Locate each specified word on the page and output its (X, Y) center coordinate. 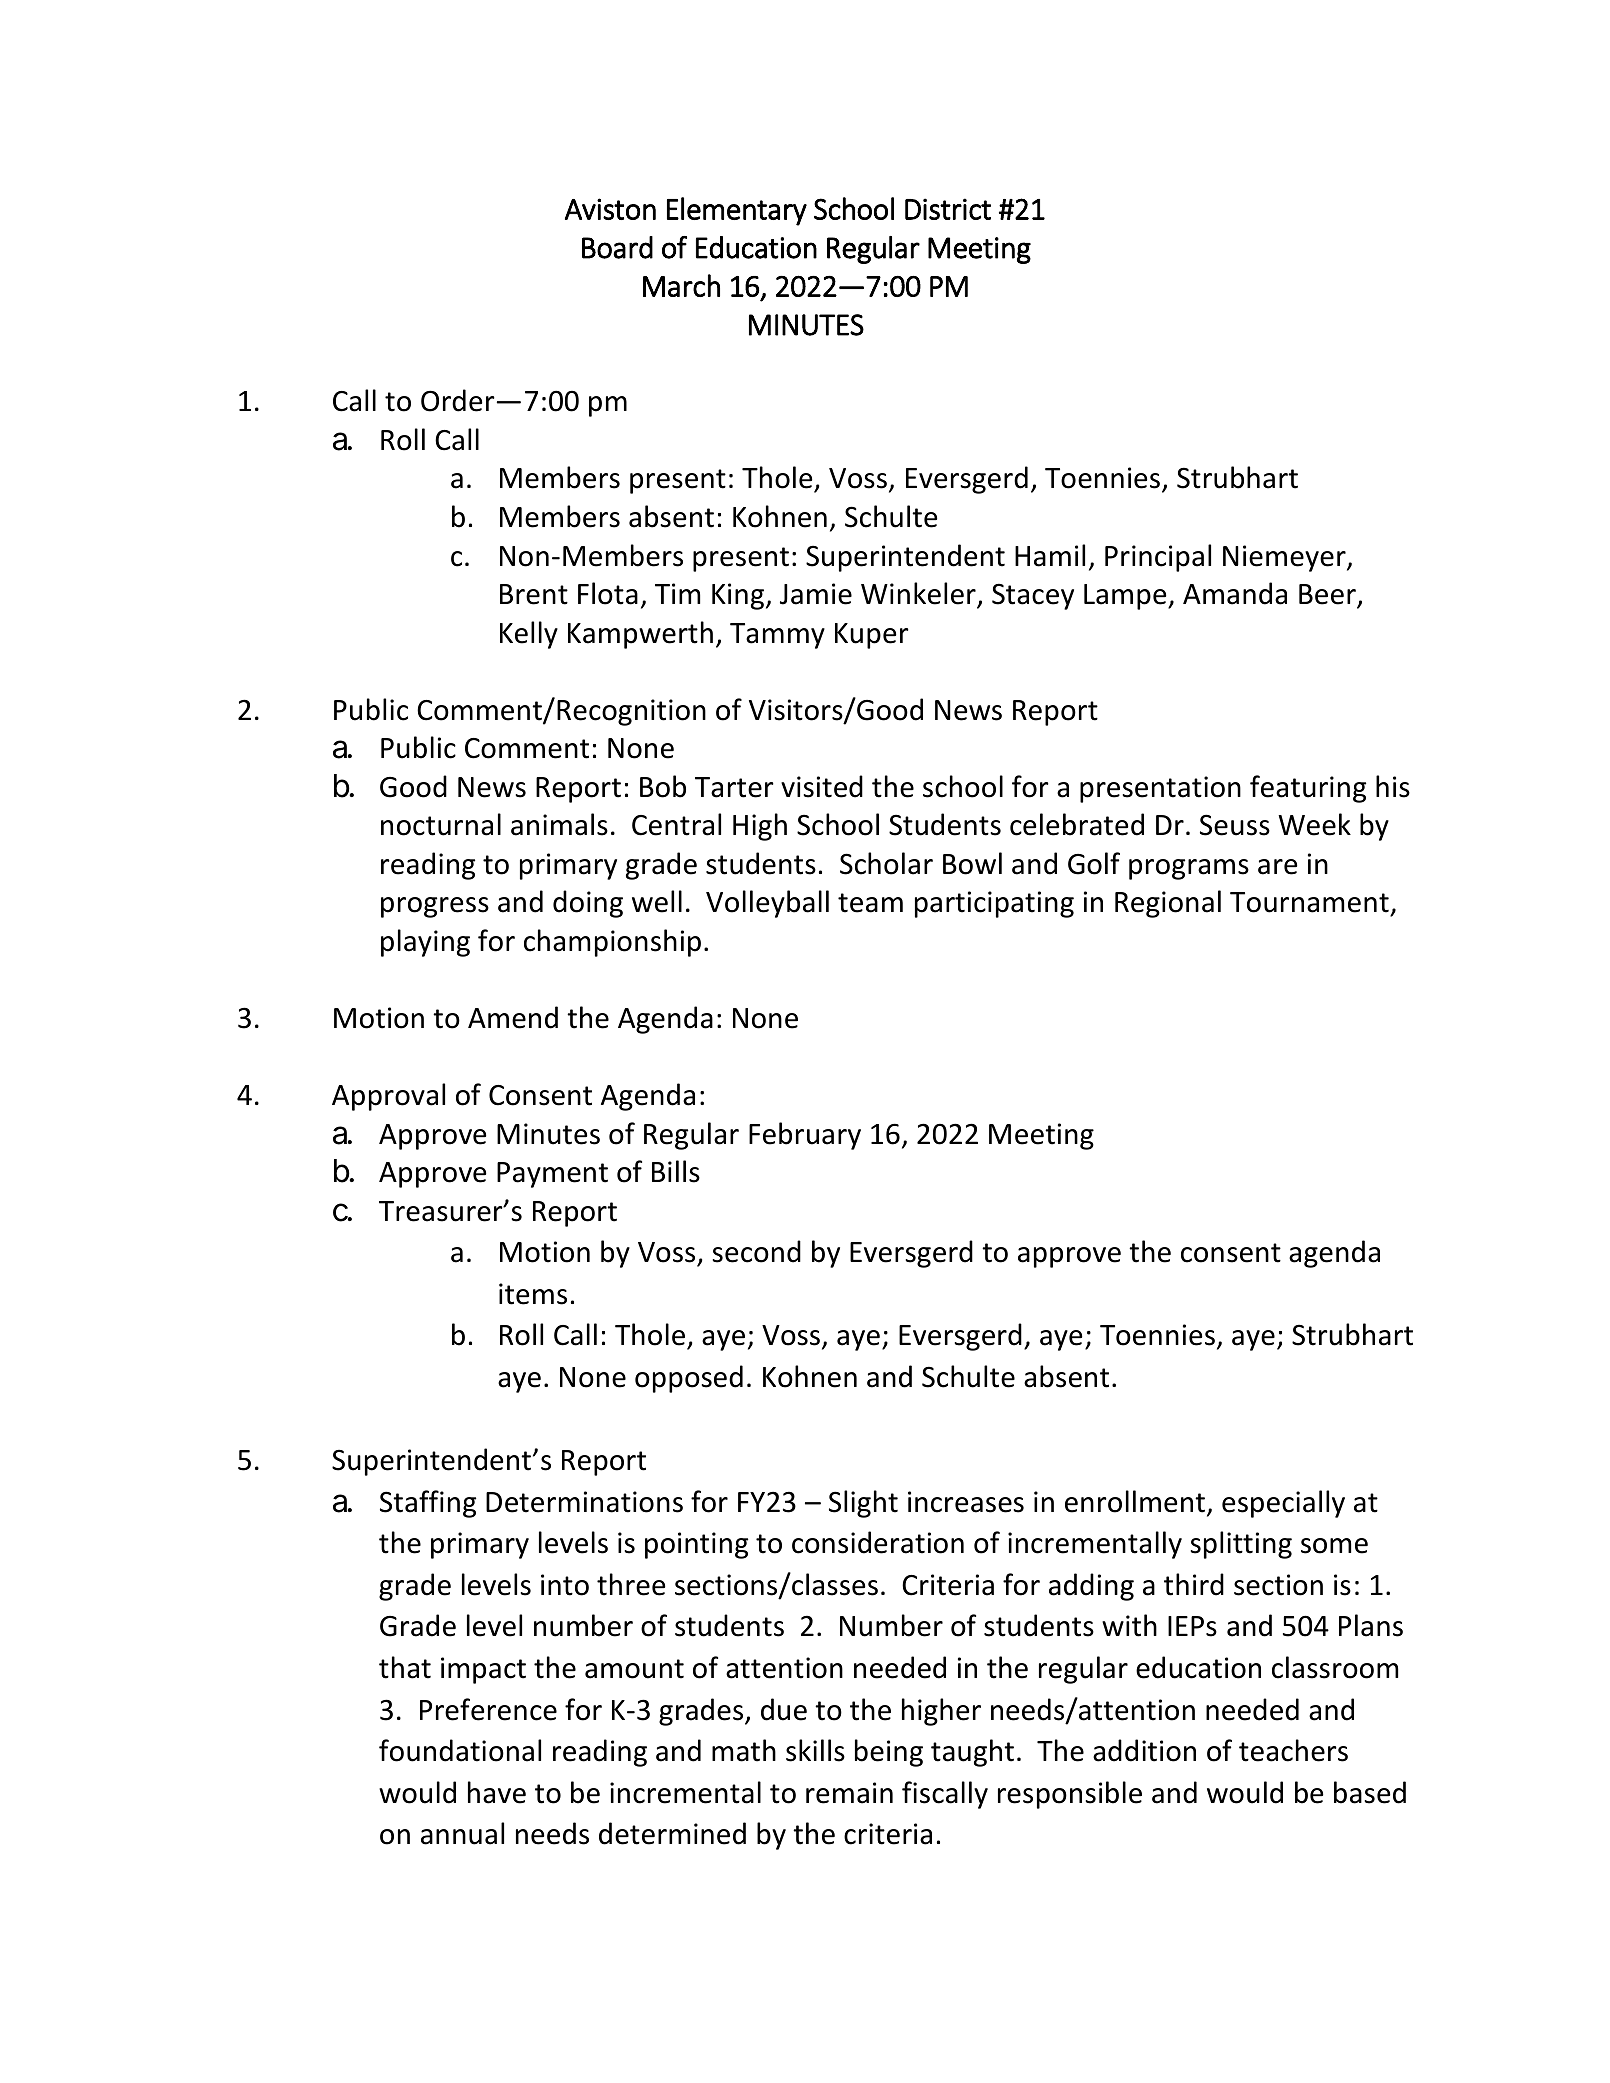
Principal (1158, 558)
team (870, 903)
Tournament (1310, 904)
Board (617, 247)
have (497, 1792)
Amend (513, 1017)
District (948, 209)
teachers (1293, 1750)
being (889, 1753)
